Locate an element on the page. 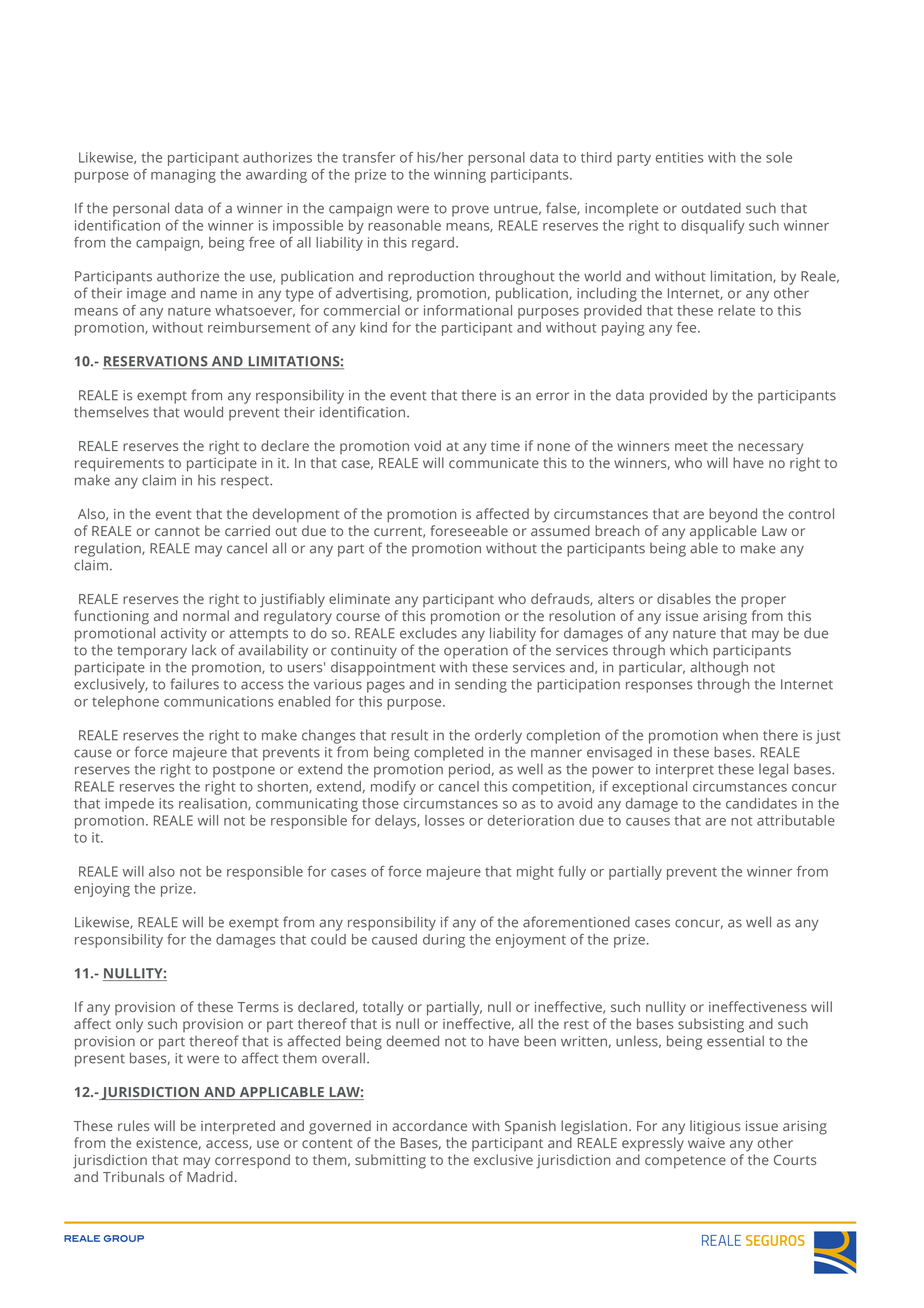 The height and width of the image is (1308, 924). beyond is located at coordinates (733, 515).
